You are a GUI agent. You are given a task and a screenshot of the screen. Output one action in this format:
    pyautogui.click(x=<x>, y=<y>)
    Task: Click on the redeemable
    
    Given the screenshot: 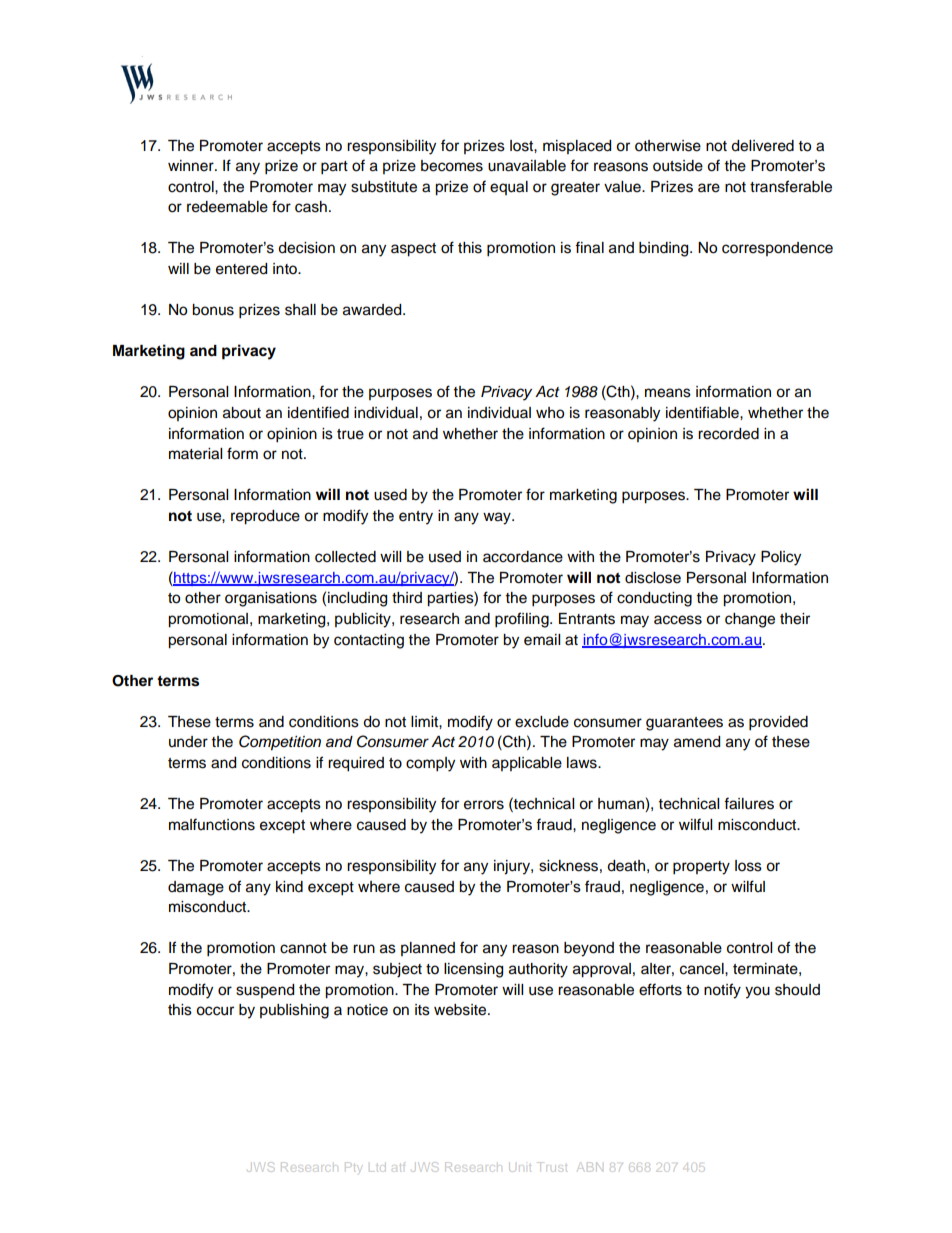 What is the action you would take?
    pyautogui.click(x=227, y=207)
